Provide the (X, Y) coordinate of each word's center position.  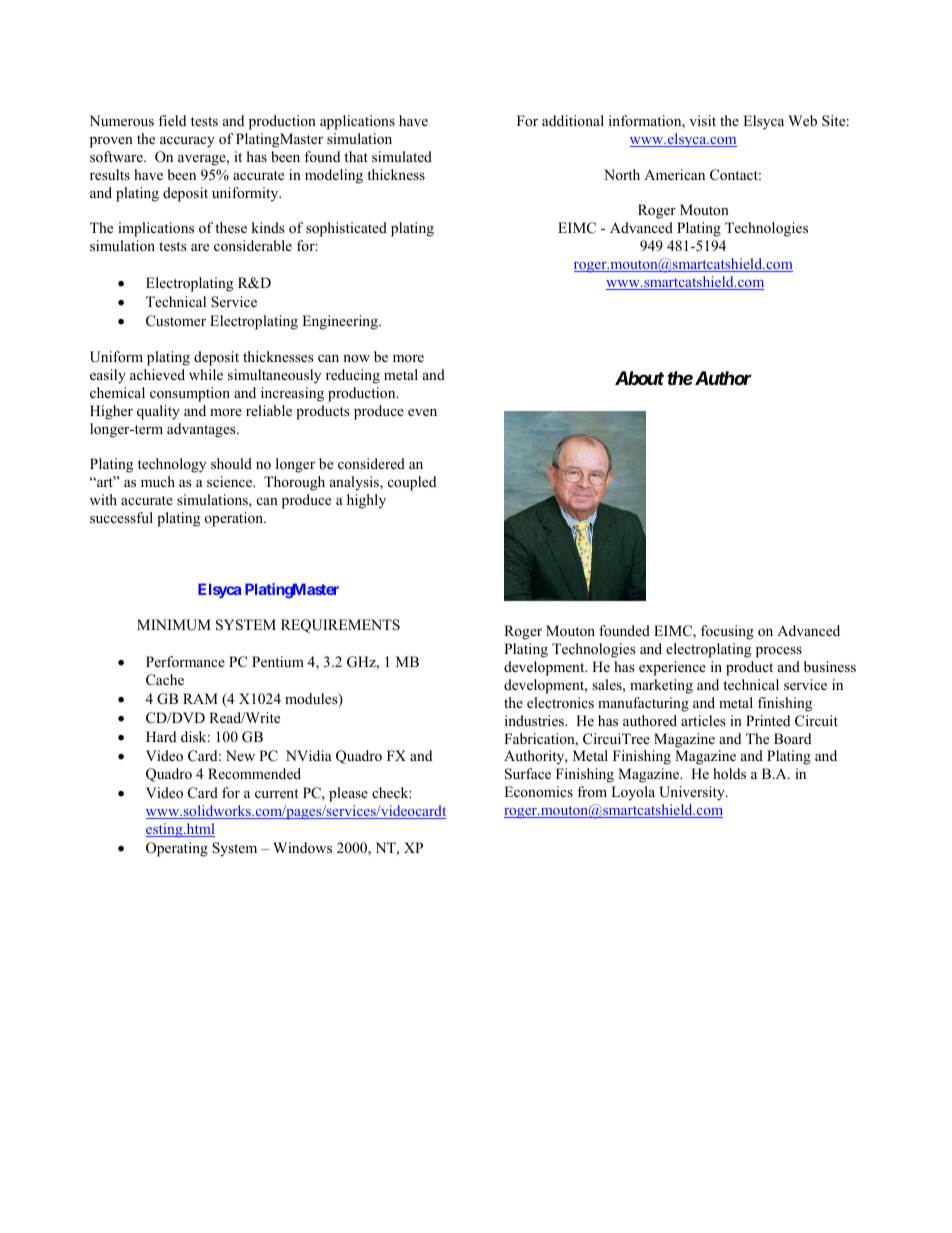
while (206, 374)
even (422, 412)
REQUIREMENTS (340, 626)
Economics (538, 791)
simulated (402, 156)
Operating (177, 849)
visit (702, 120)
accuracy (187, 142)
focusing (727, 632)
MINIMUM (174, 625)
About (639, 378)
